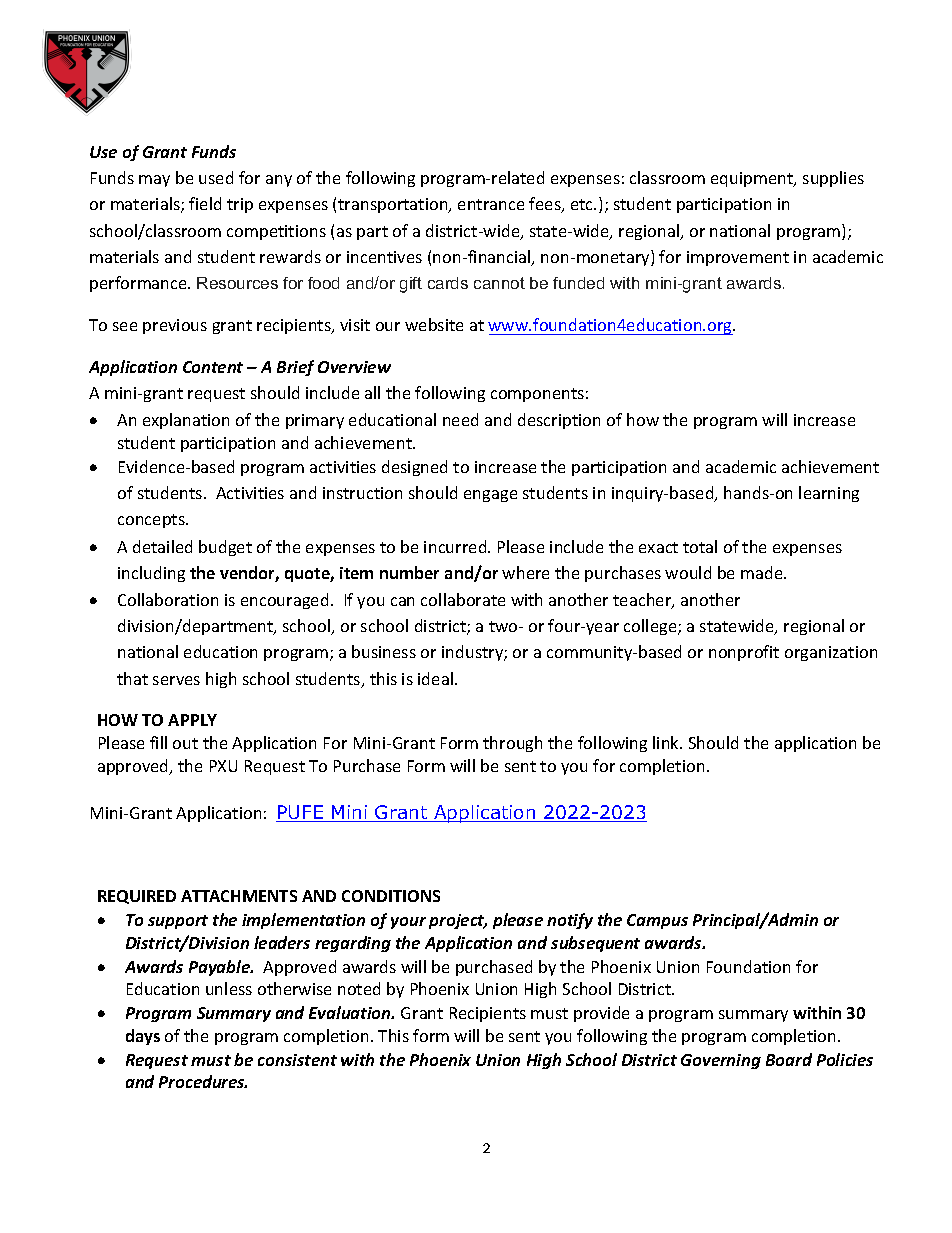  Describe the element at coordinates (601, 1014) in the screenshot. I see `provide` at that location.
